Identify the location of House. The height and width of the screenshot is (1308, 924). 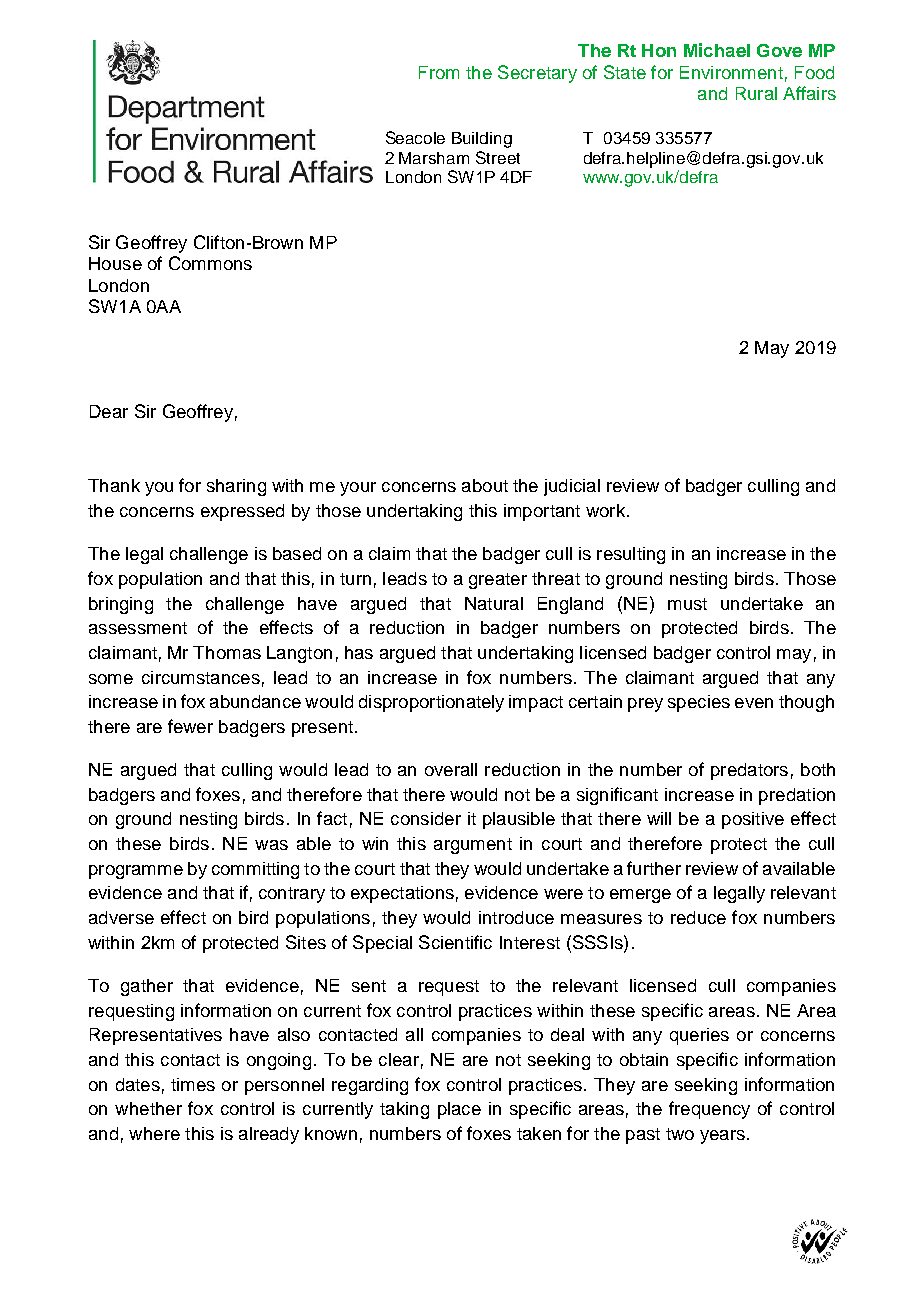
(115, 263).
